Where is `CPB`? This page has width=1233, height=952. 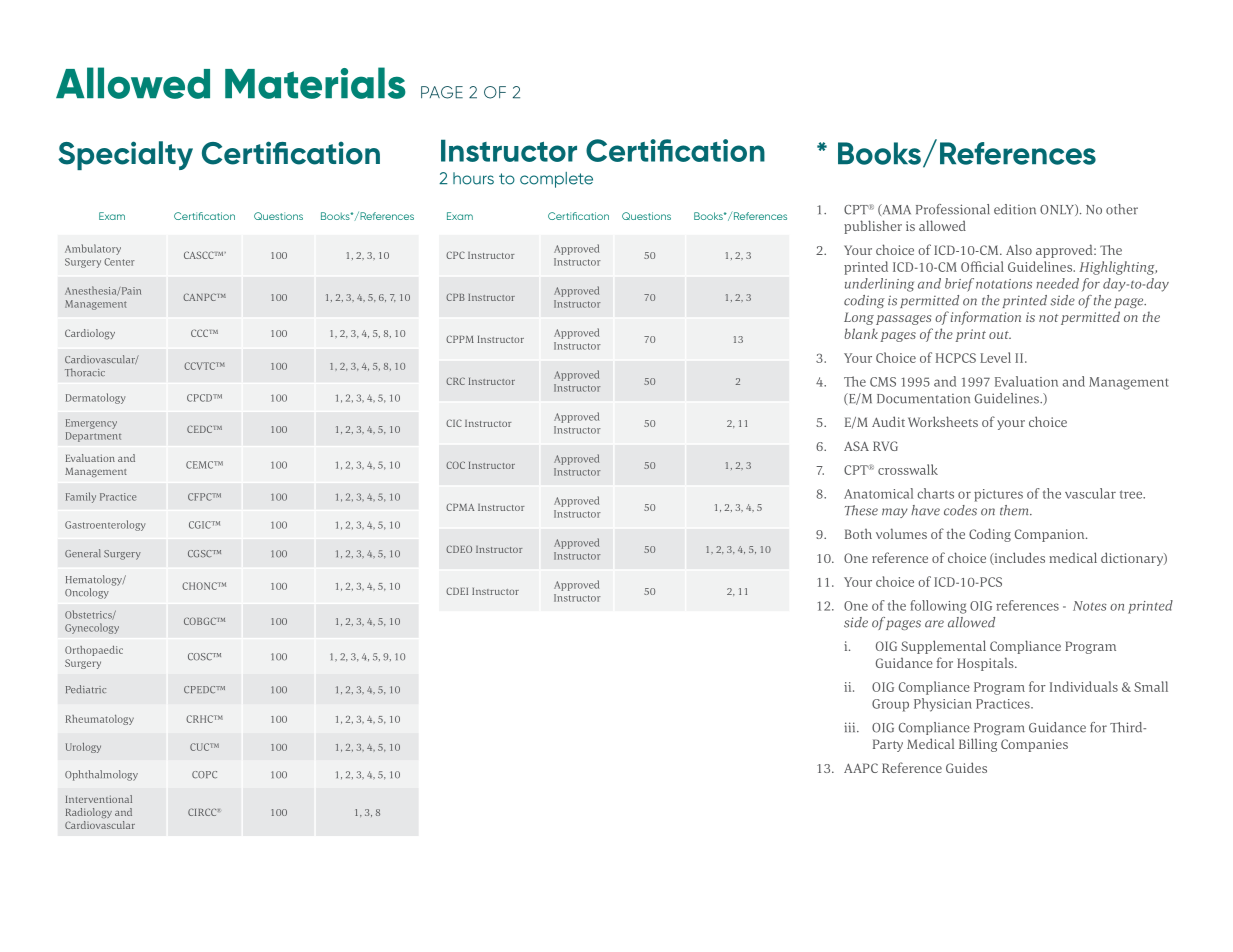
CPB is located at coordinates (455, 297).
